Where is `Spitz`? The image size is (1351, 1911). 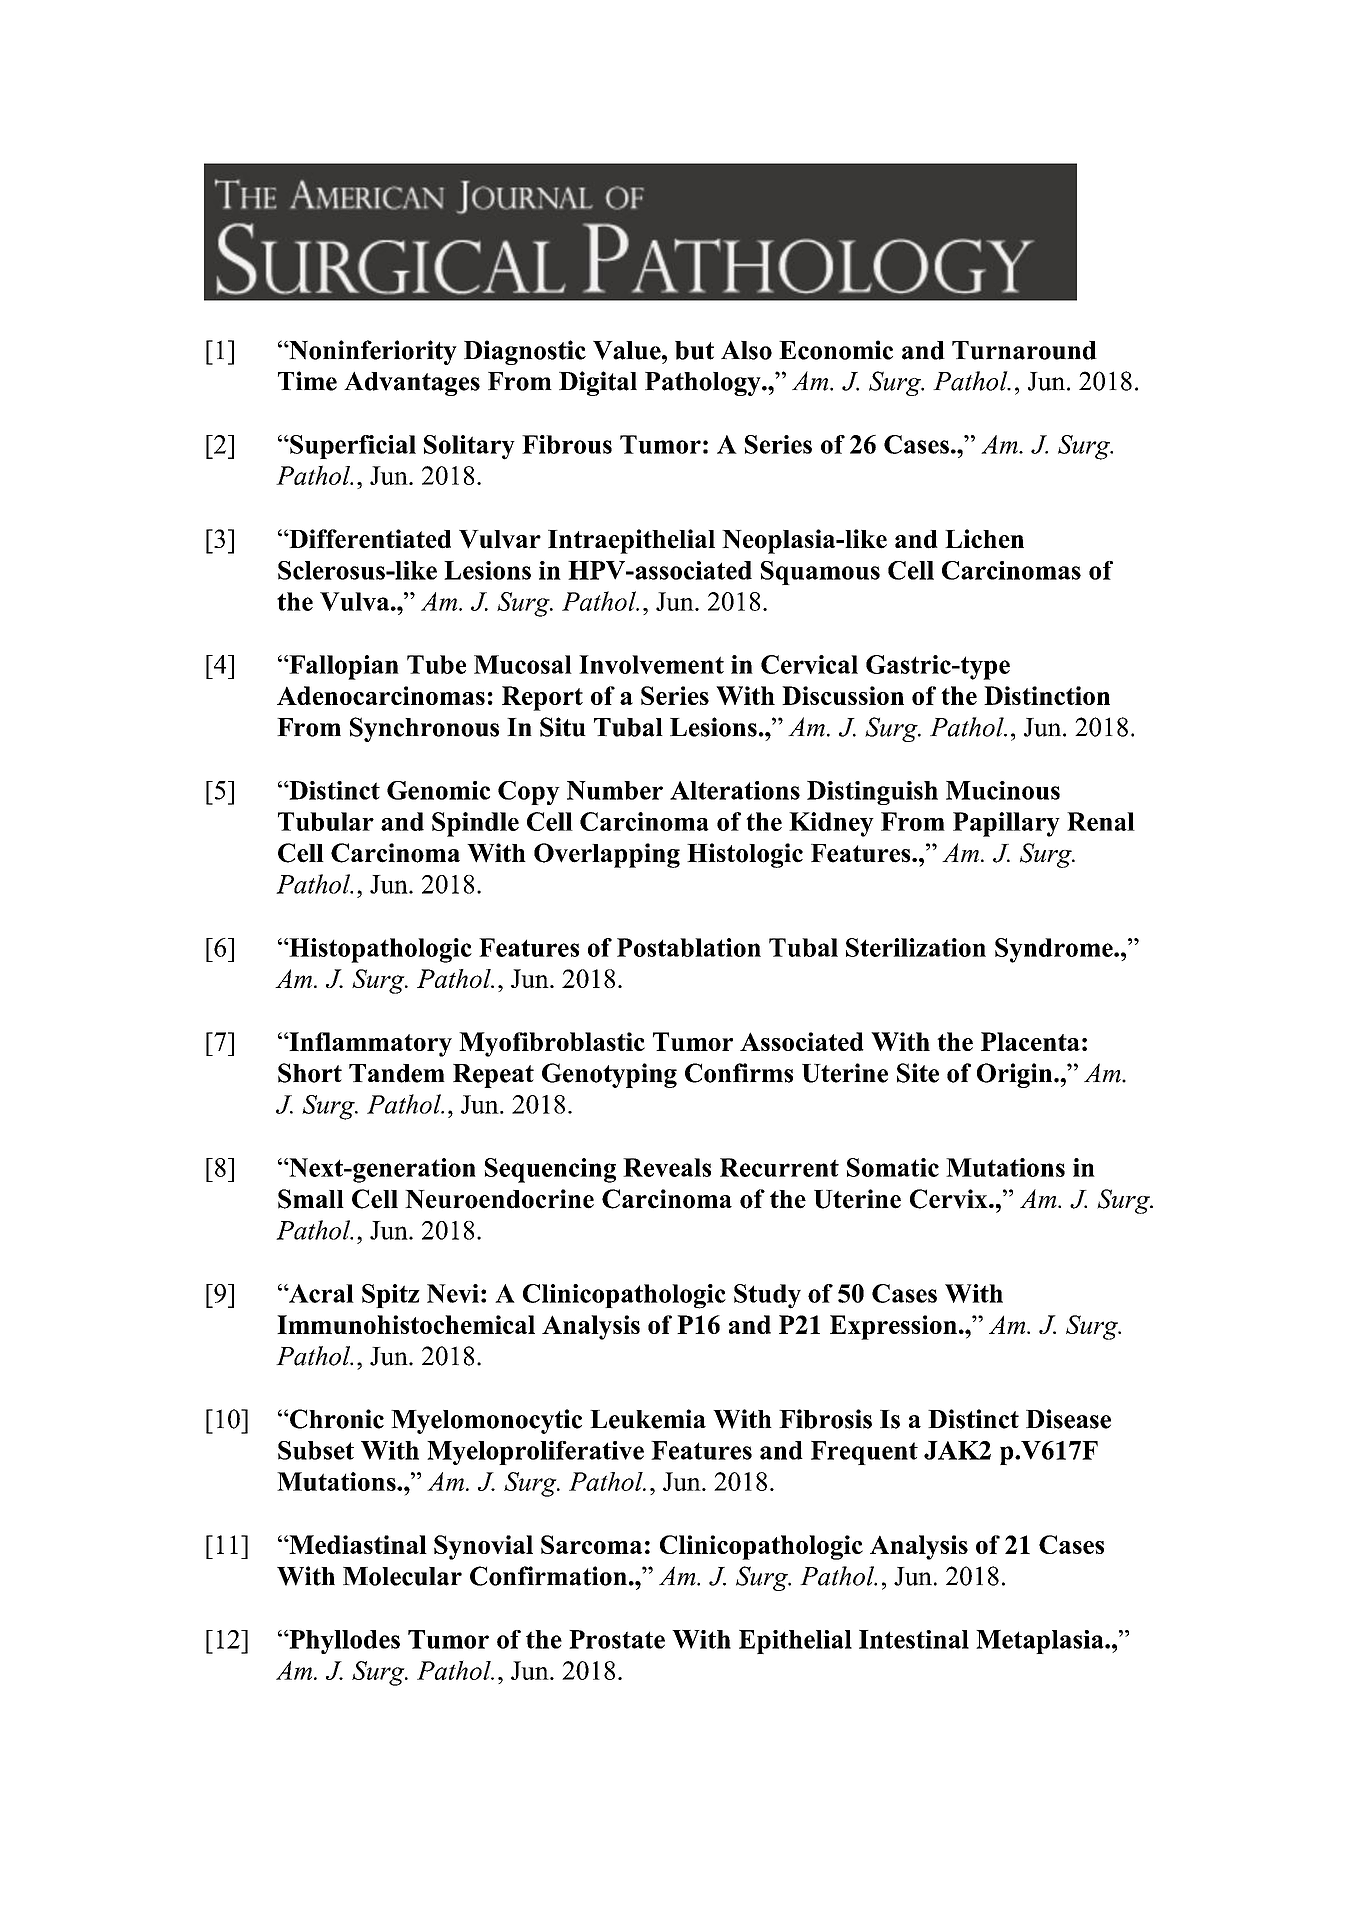
Spitz is located at coordinates (391, 1296).
